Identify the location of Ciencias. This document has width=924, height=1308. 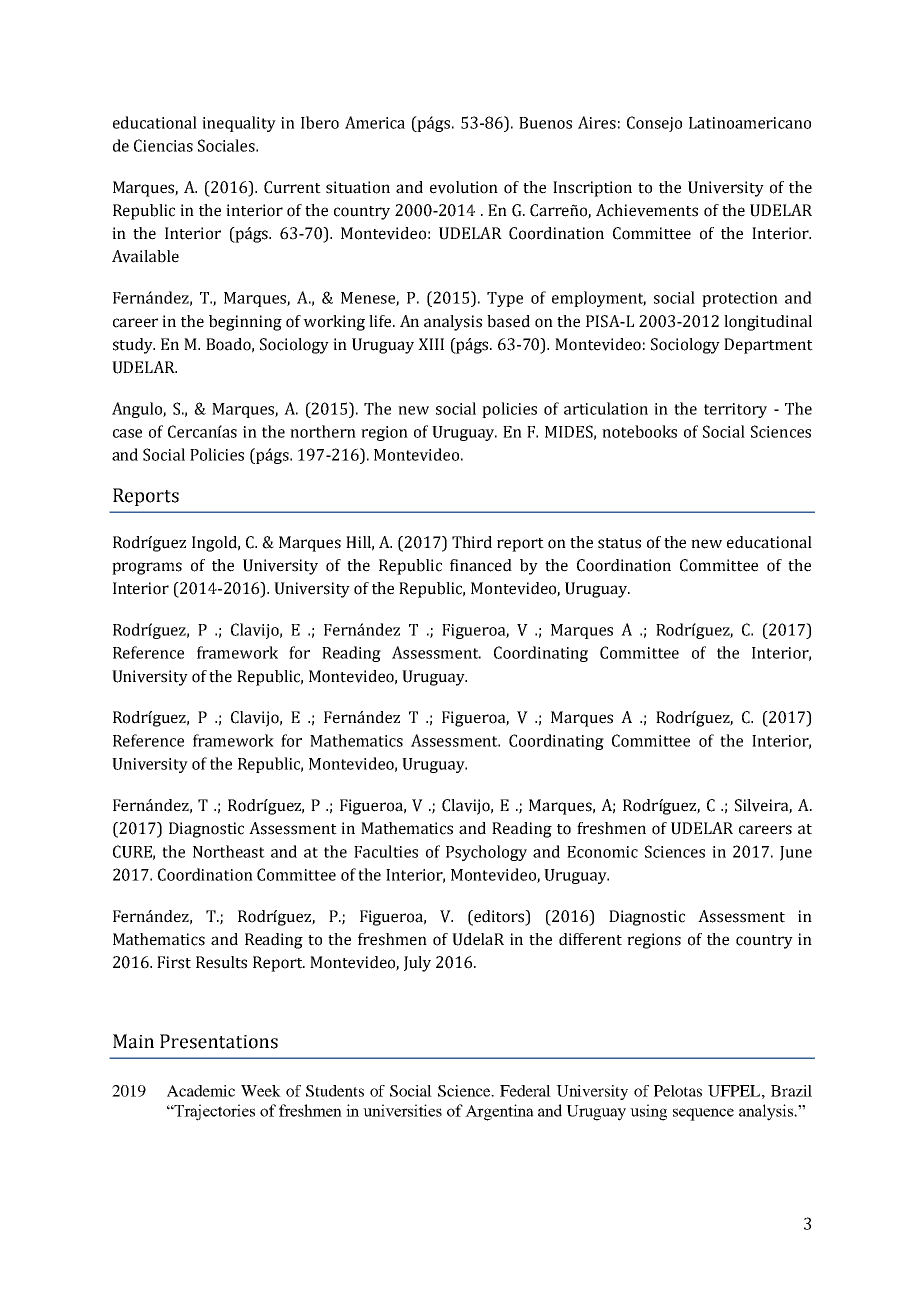
(163, 145).
